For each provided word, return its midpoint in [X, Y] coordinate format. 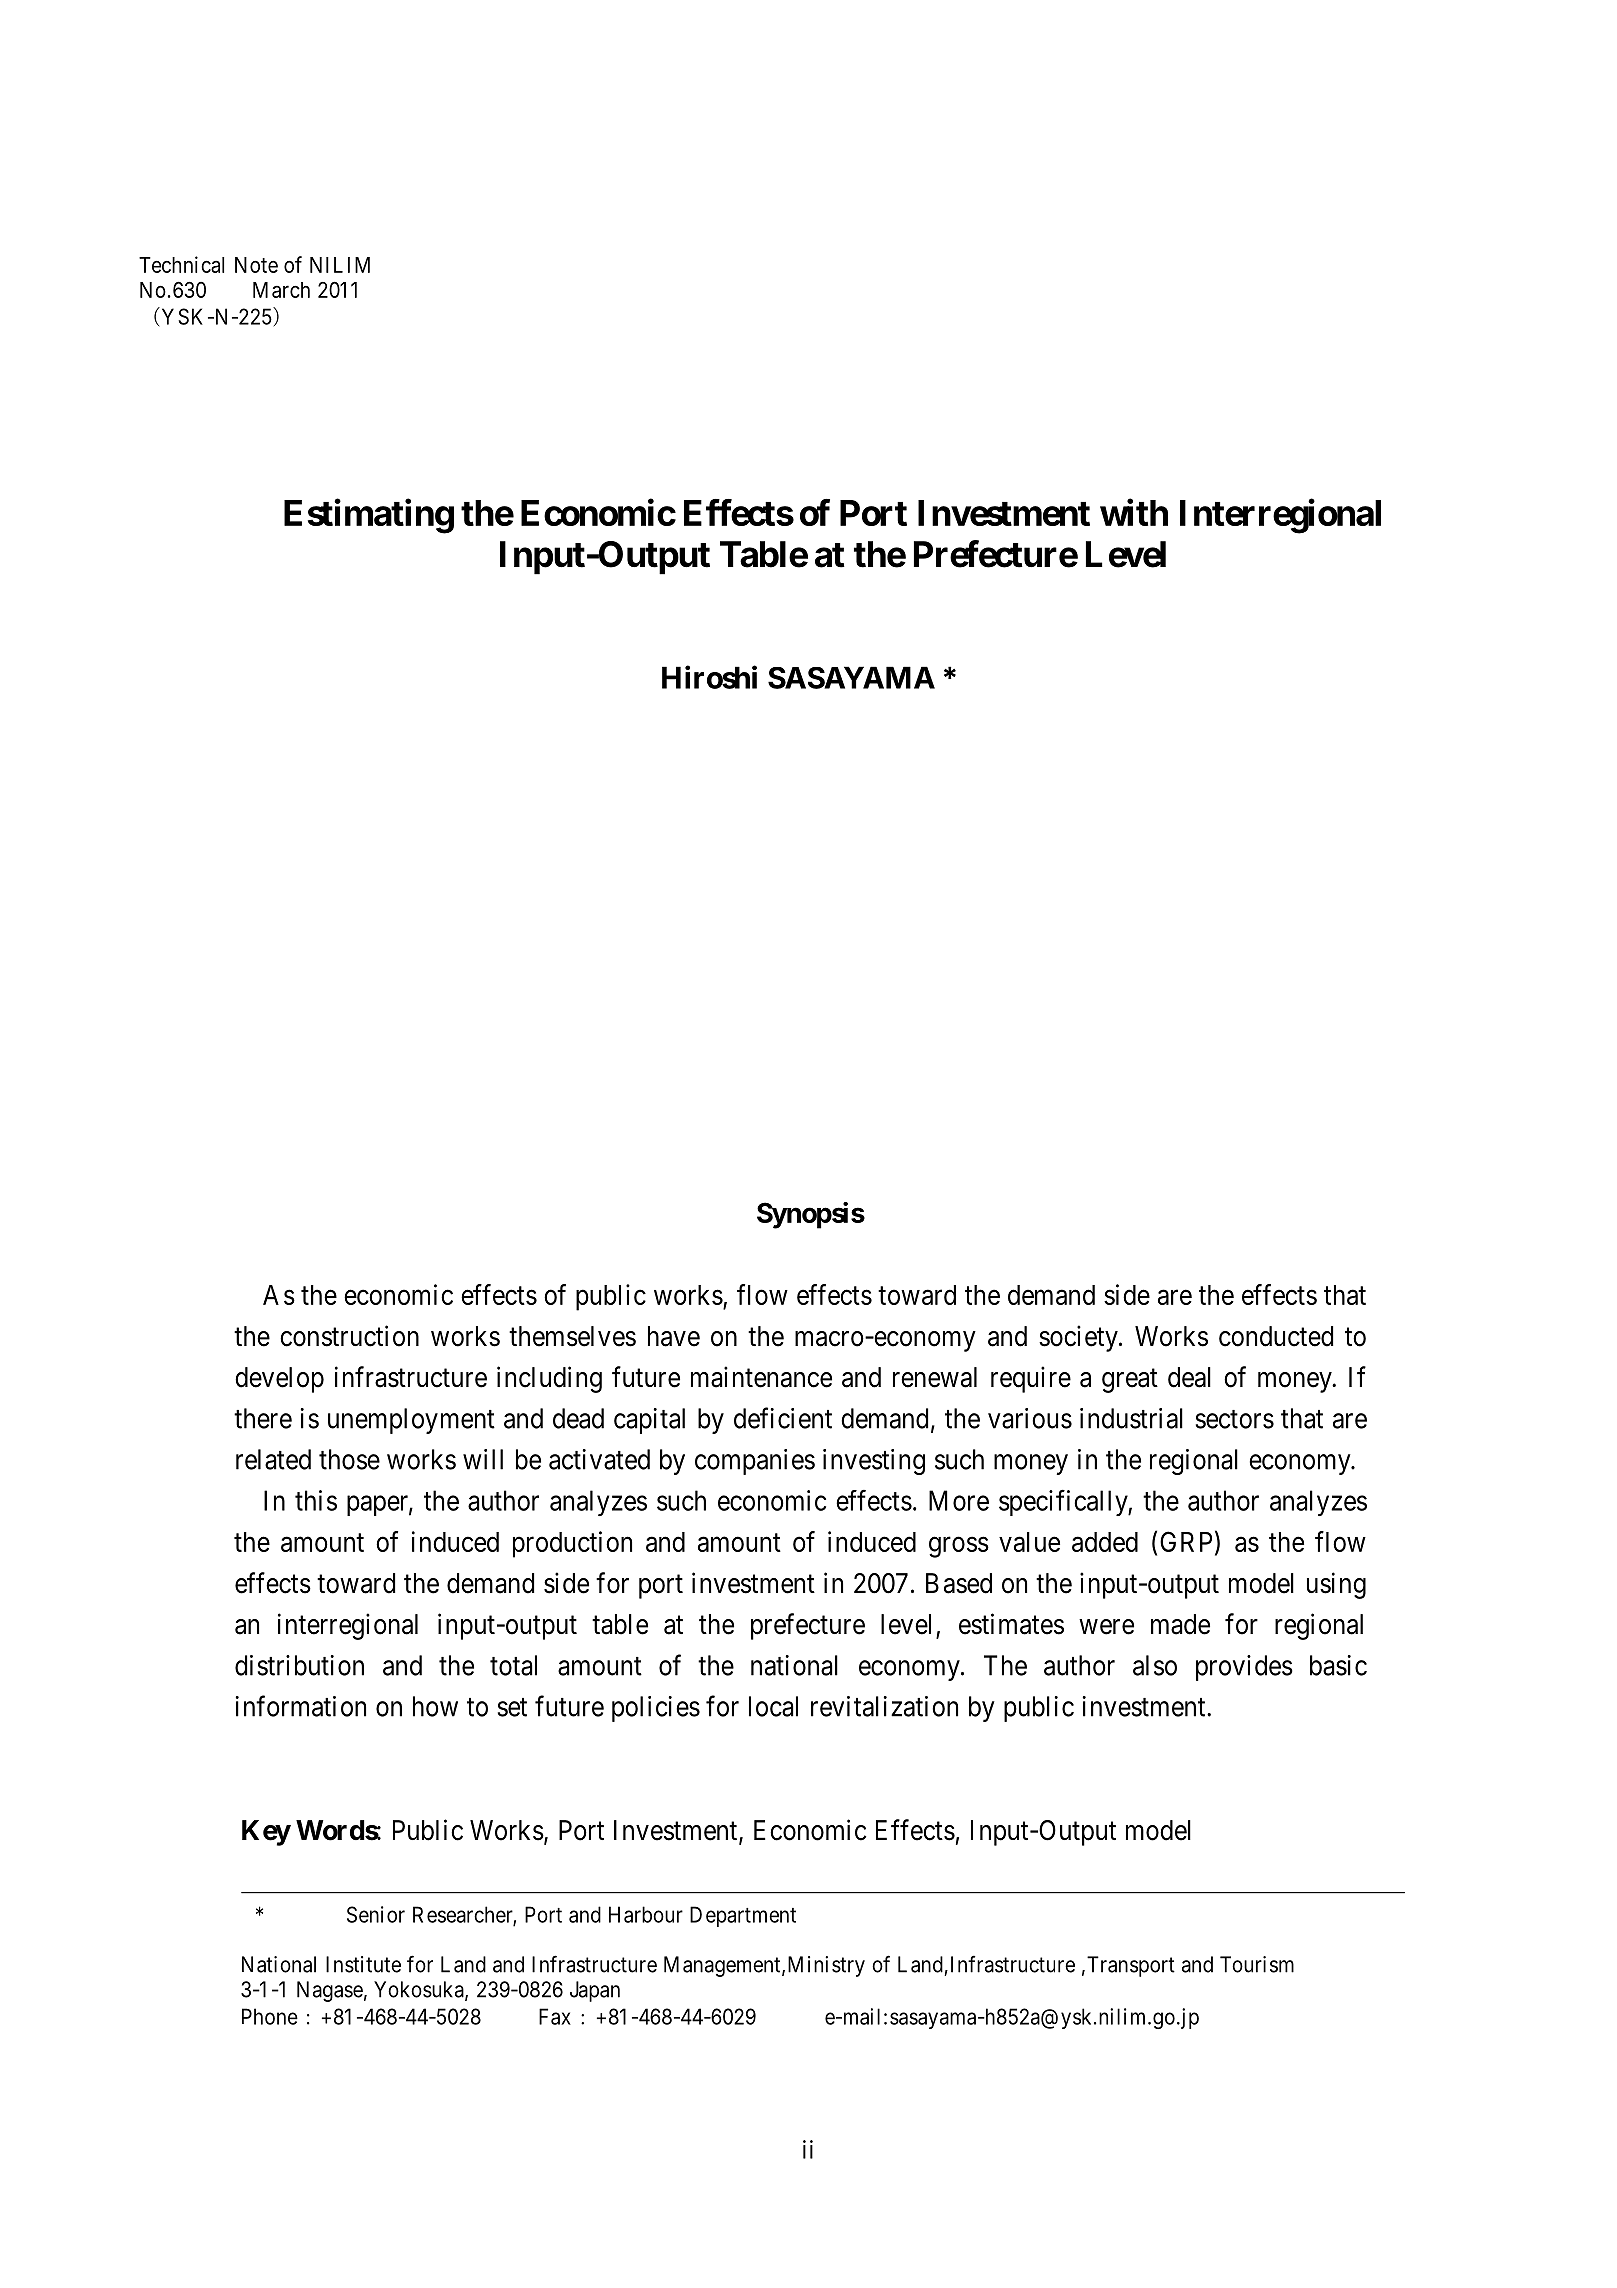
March [281, 290]
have [674, 1336]
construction [349, 1336]
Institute [363, 1964]
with [1134, 512]
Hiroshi [709, 677]
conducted [1276, 1336]
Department [743, 1916]
